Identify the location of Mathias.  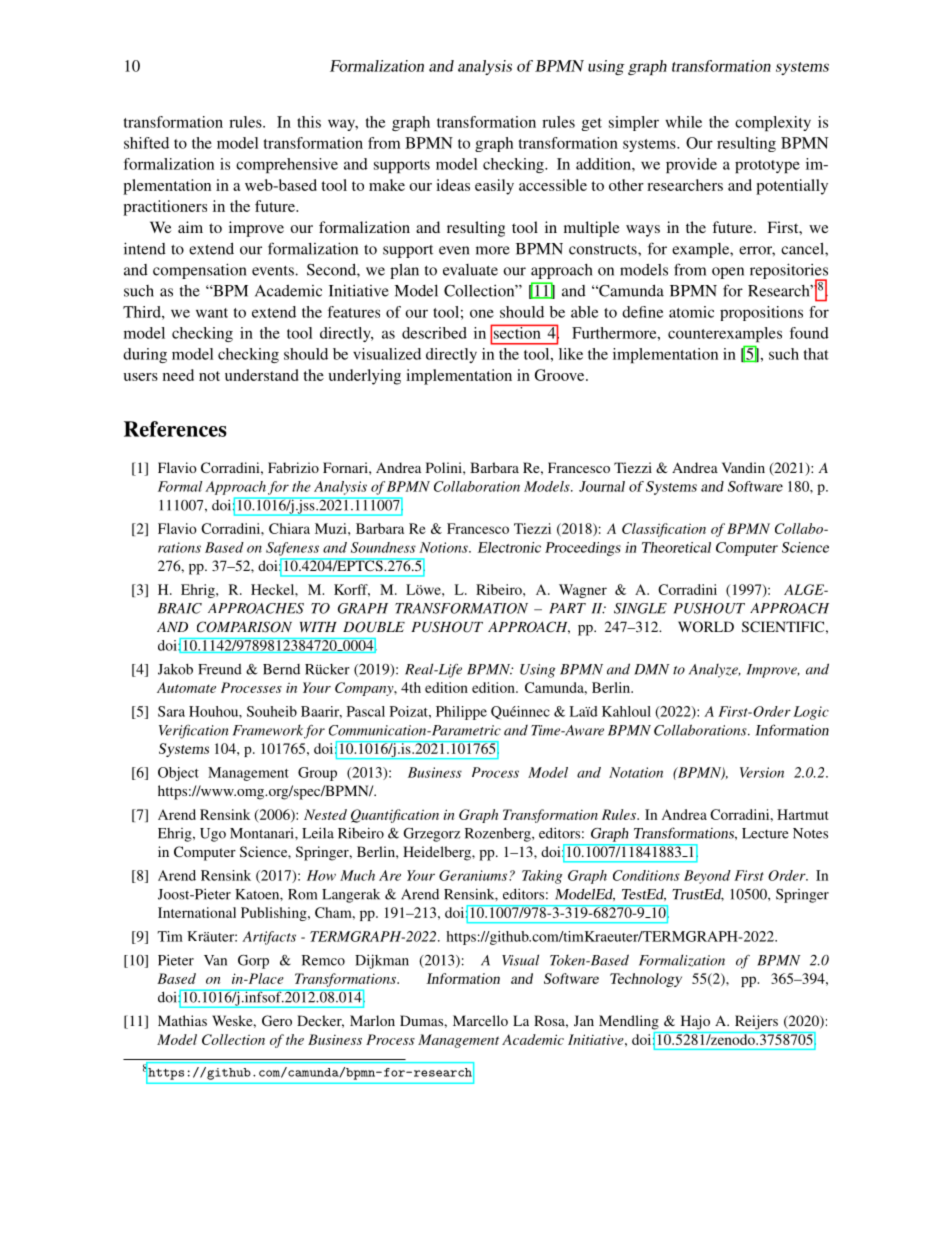
(182, 1020).
